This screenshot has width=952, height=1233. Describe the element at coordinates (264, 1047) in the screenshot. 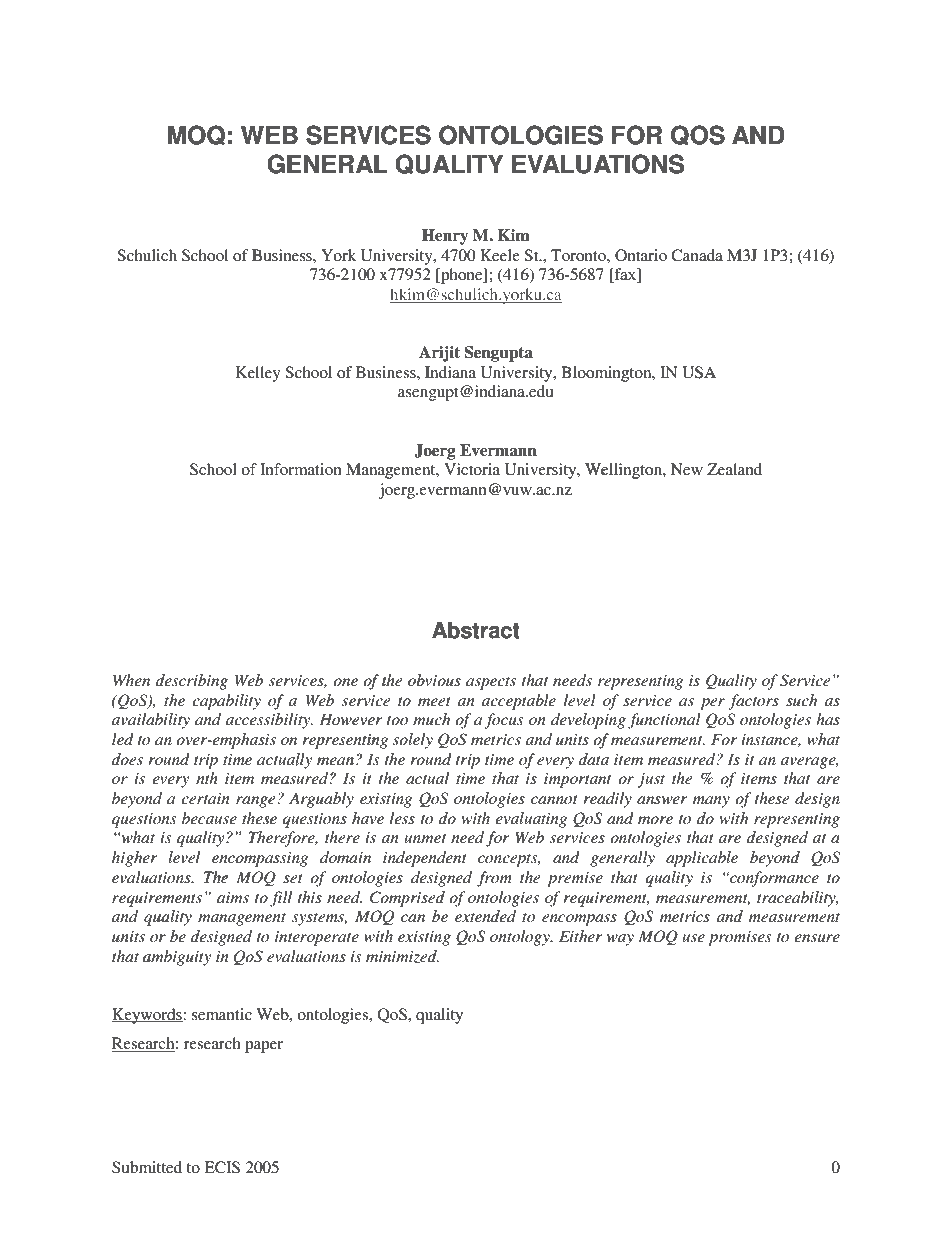

I see `paper` at that location.
